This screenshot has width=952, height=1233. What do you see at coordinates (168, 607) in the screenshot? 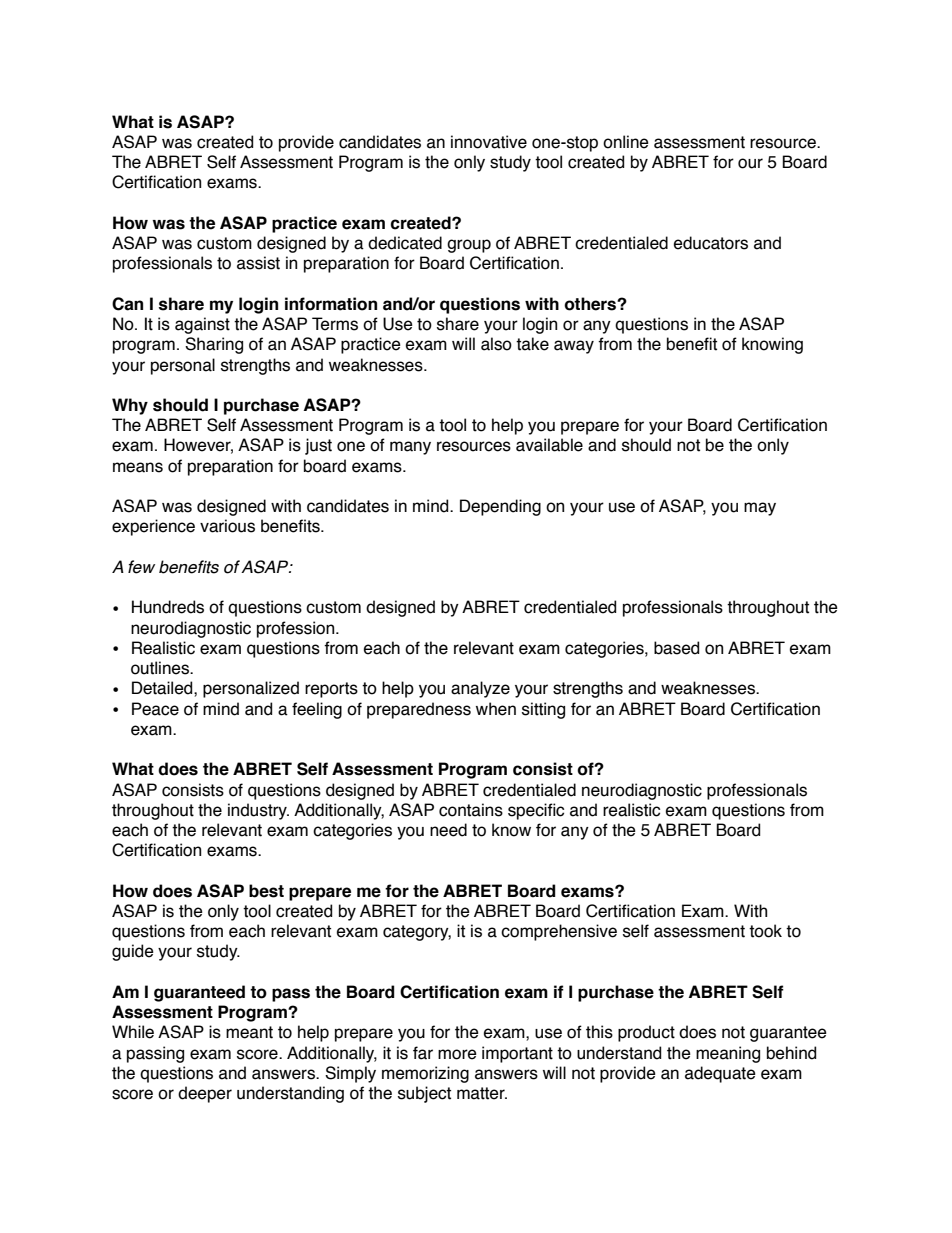
I see `Hundreds` at bounding box center [168, 607].
